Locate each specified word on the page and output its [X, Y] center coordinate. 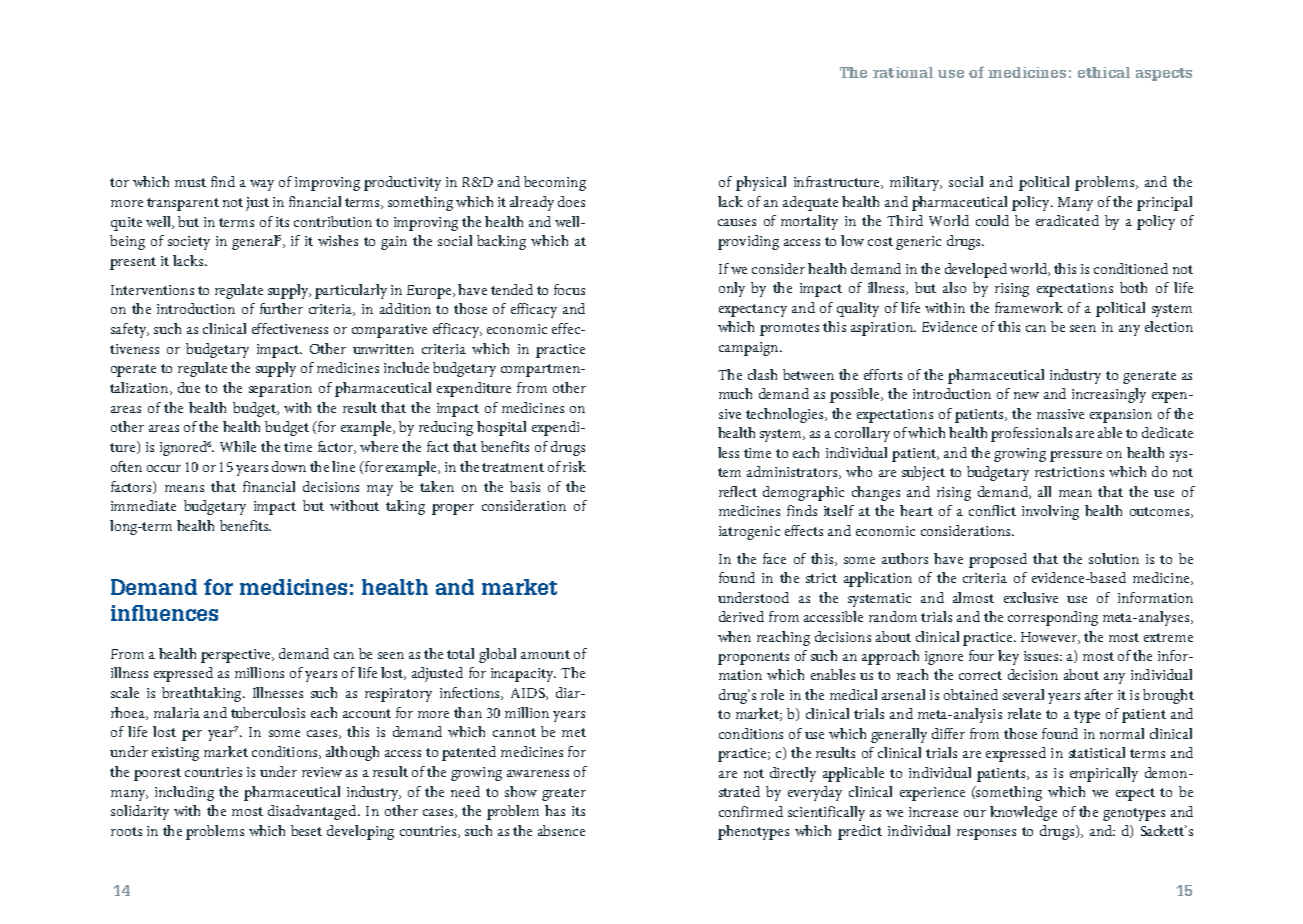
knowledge [1023, 813]
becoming [555, 183]
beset [306, 830]
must [190, 182]
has [555, 810]
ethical [1104, 72]
